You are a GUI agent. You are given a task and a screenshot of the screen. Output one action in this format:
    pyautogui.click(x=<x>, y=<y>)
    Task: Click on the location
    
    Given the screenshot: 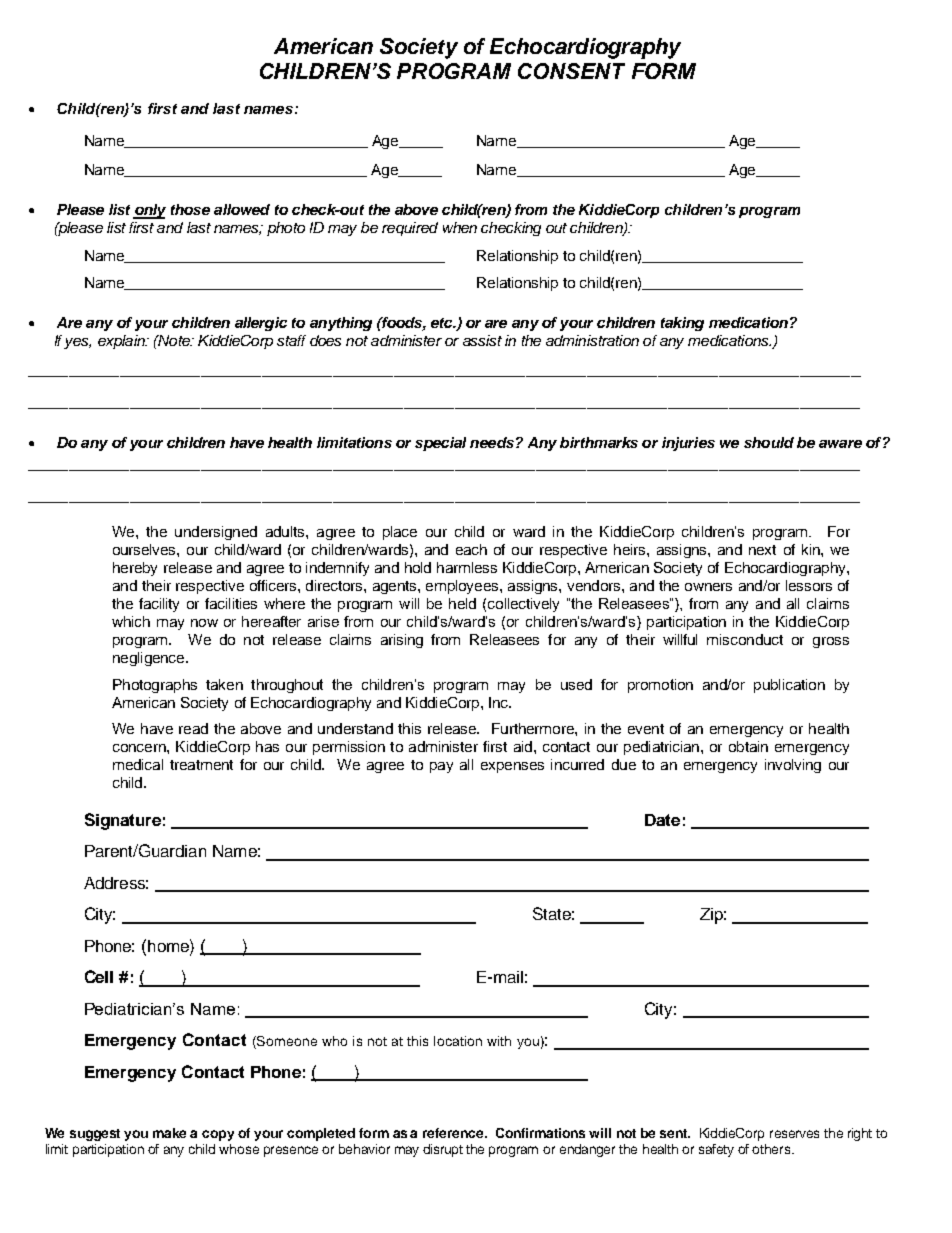 What is the action you would take?
    pyautogui.click(x=458, y=1041)
